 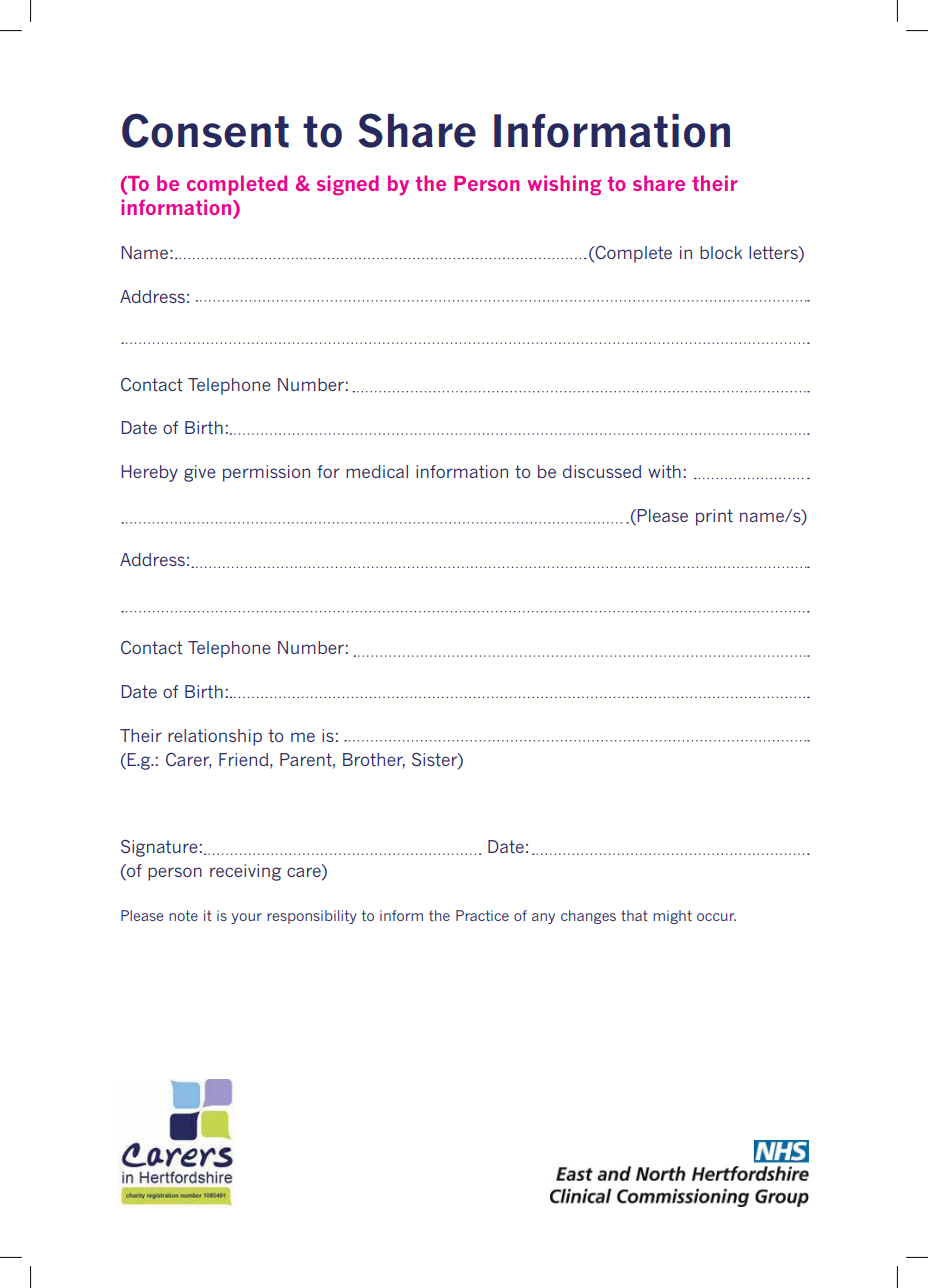 I want to click on Consent, so click(x=205, y=130).
